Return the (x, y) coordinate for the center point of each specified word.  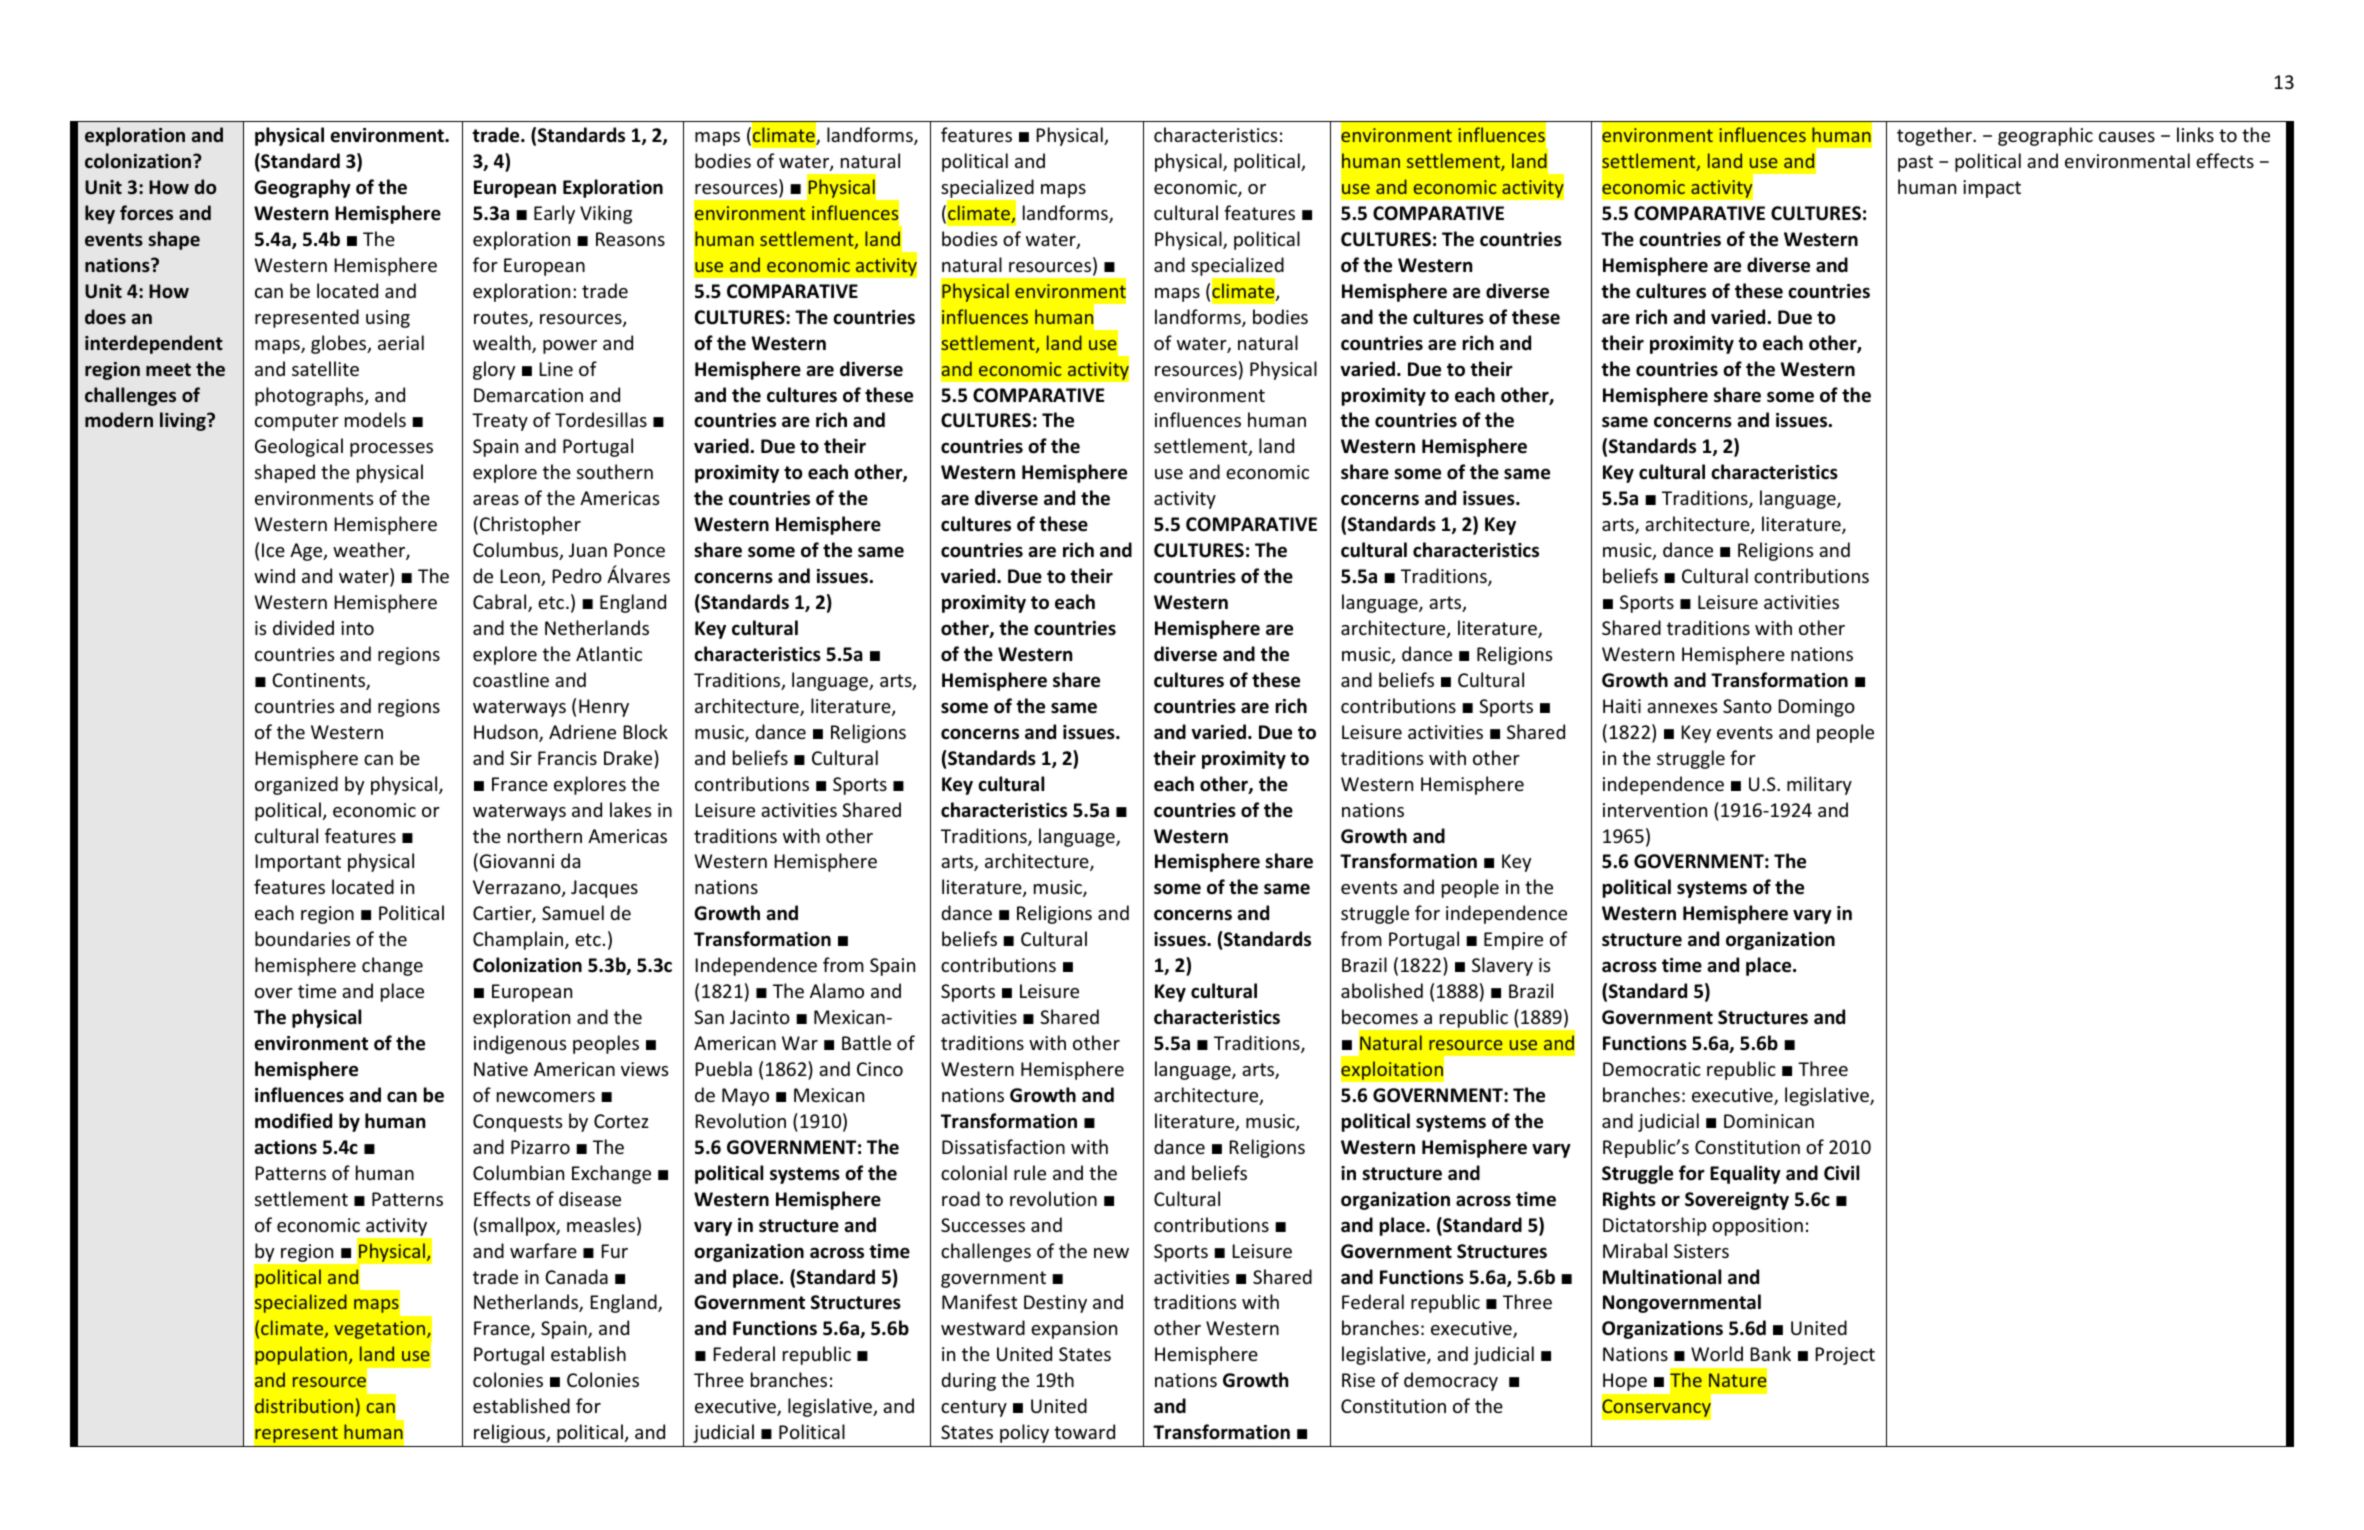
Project (1845, 1356)
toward (1084, 1431)
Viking (606, 214)
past (1915, 163)
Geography (302, 188)
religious (511, 1433)
